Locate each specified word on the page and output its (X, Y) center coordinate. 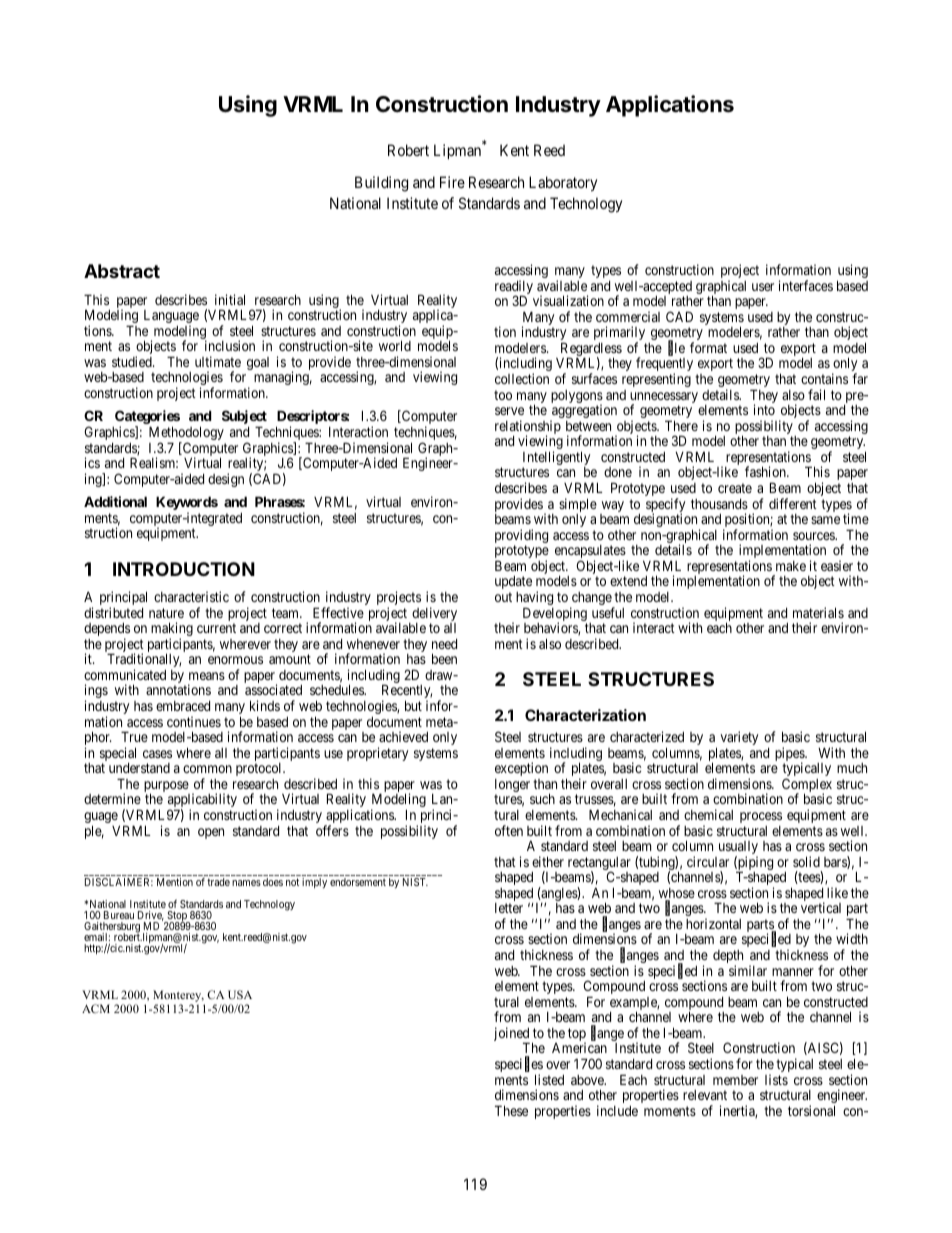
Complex (807, 786)
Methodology (186, 434)
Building (381, 184)
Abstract (122, 271)
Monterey (178, 996)
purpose (167, 788)
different (793, 503)
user (763, 287)
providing (521, 537)
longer (512, 787)
